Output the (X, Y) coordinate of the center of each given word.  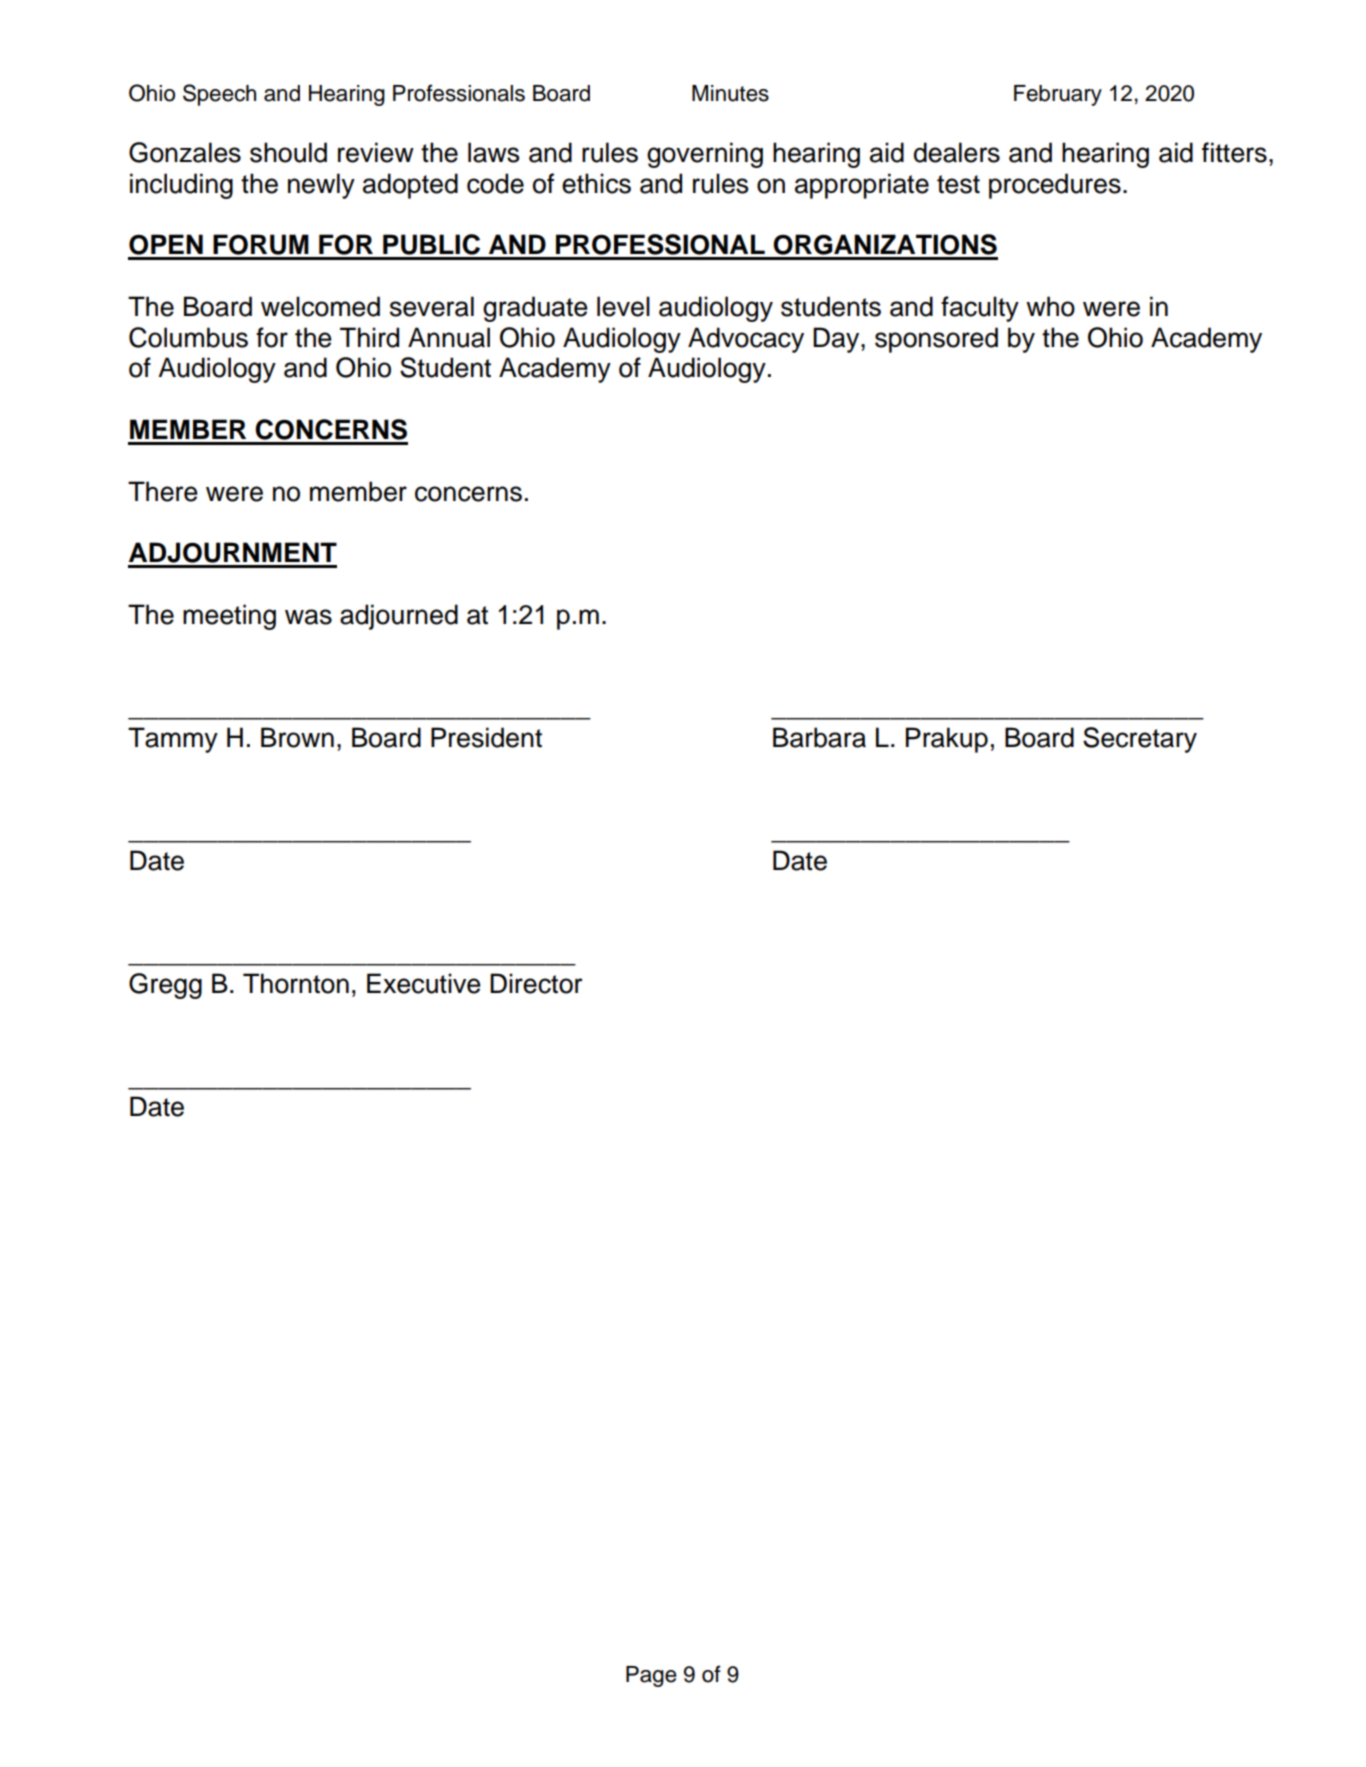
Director (536, 983)
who (1050, 306)
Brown (297, 737)
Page (651, 1676)
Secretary (1140, 740)
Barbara (819, 737)
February (1058, 95)
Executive (424, 983)
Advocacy (746, 340)
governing (705, 155)
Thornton (296, 983)
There (163, 491)
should (288, 152)
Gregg (165, 986)
